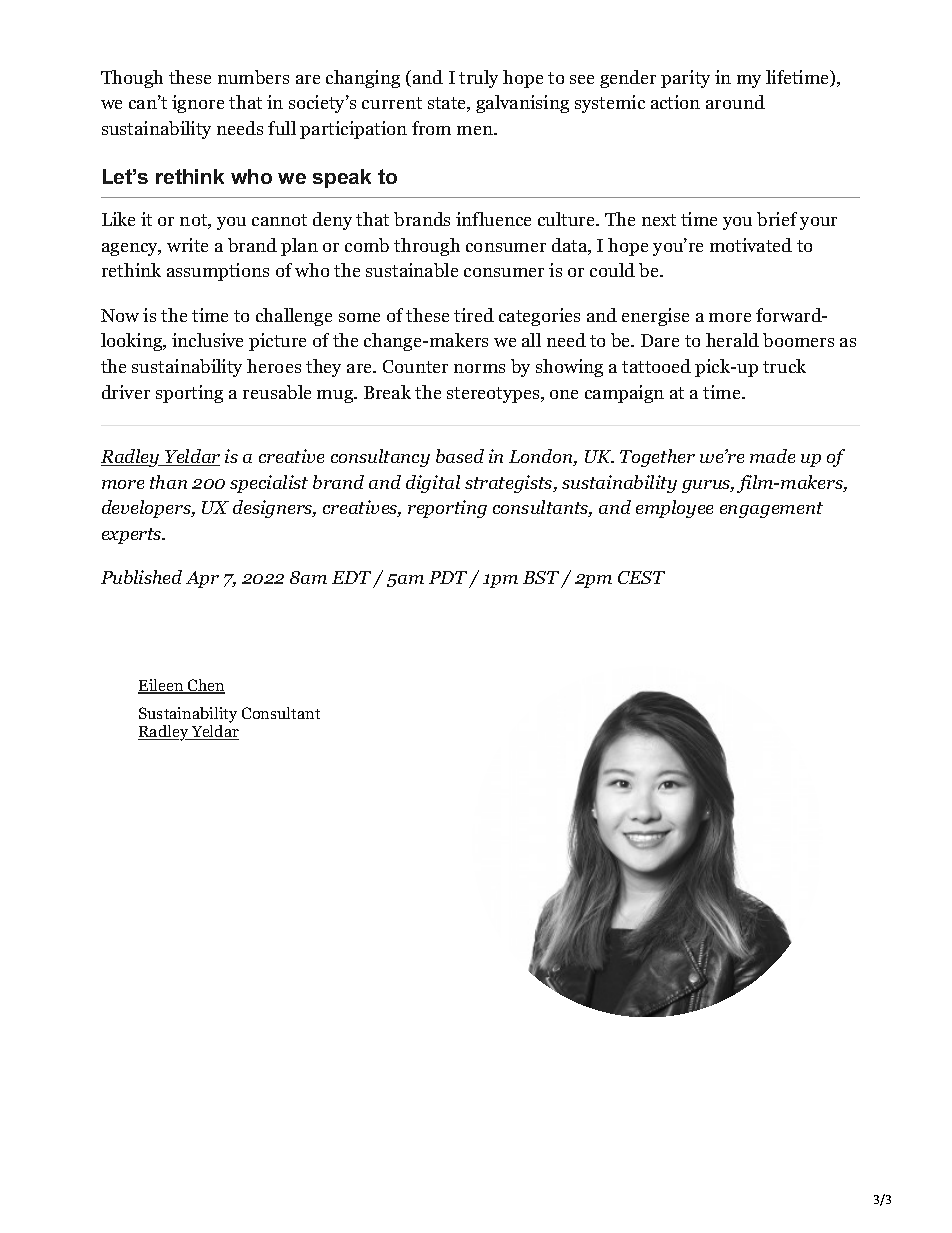 The width and height of the document is (952, 1233). I want to click on motivated, so click(751, 245).
